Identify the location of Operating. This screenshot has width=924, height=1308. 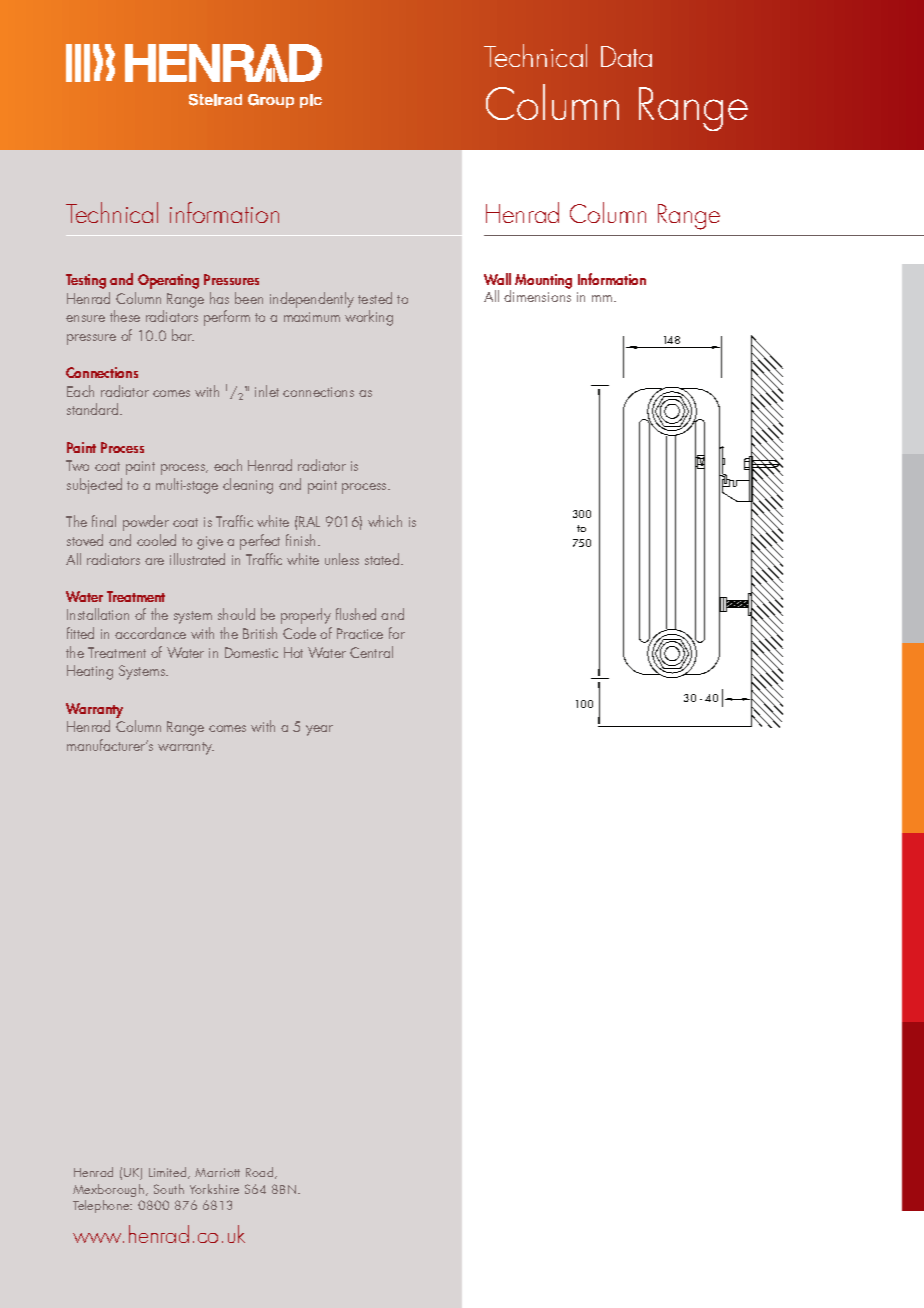
(168, 281).
